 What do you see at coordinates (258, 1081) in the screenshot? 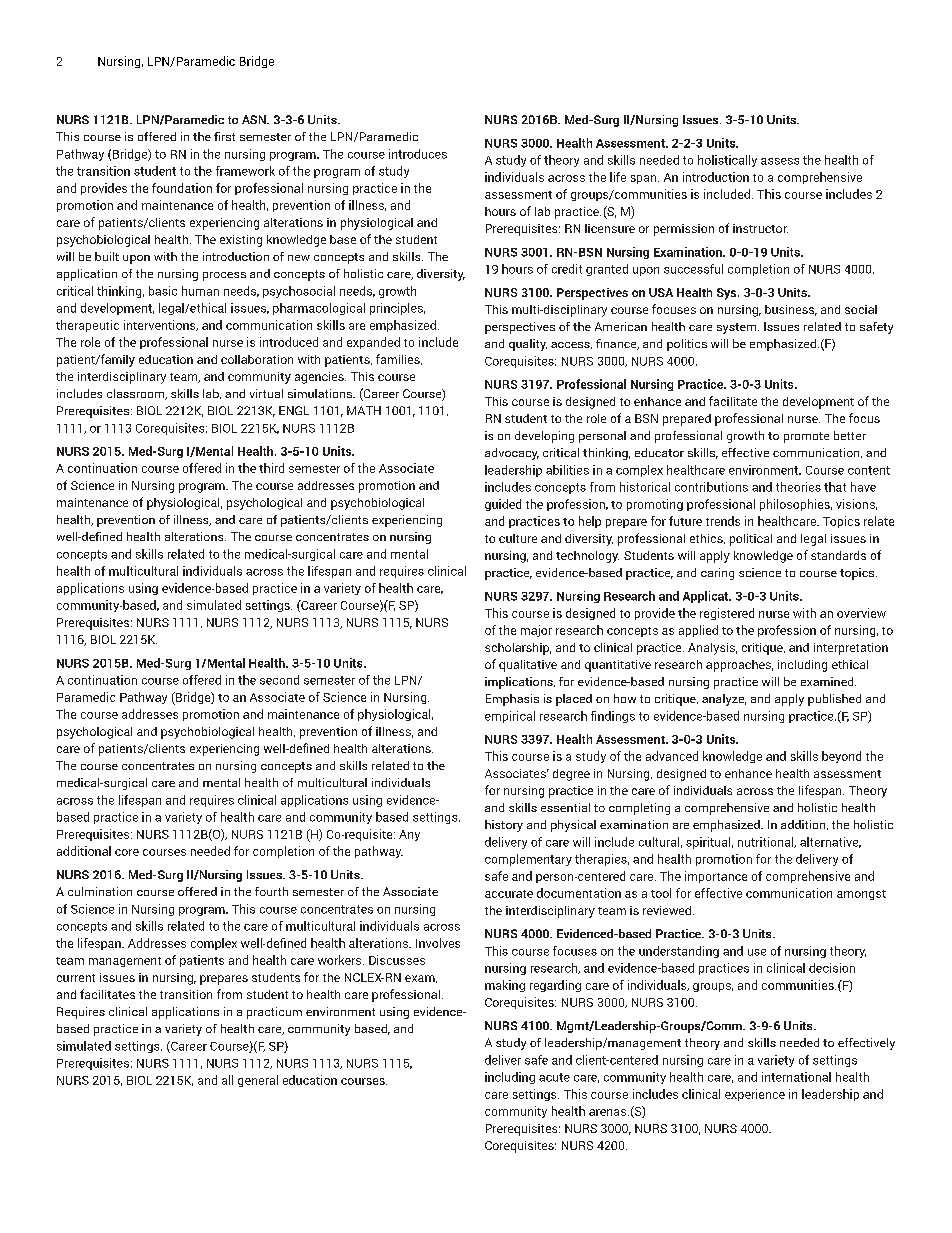
I see `general` at bounding box center [258, 1081].
